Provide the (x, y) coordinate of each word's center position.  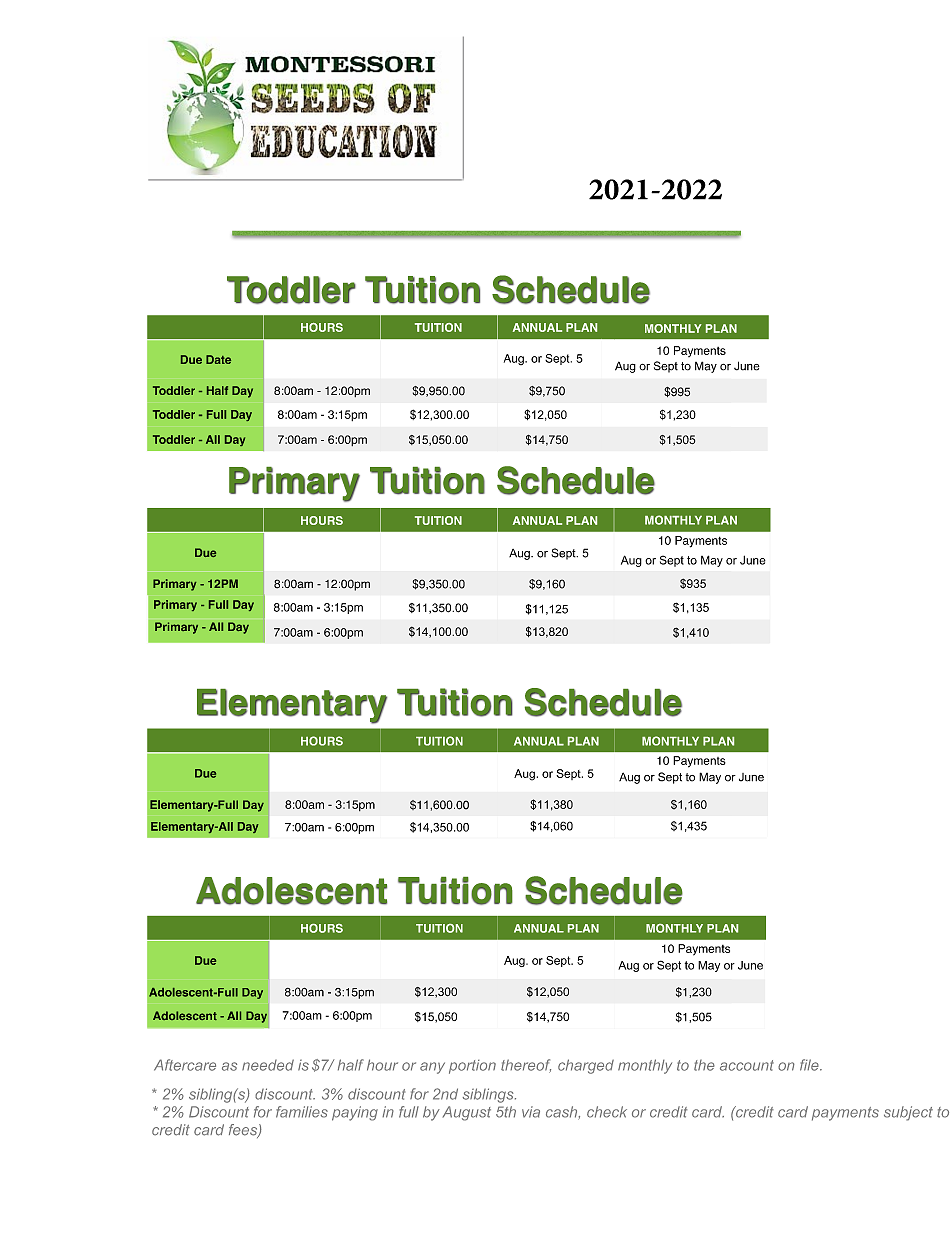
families (302, 1112)
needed (268, 1065)
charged (586, 1066)
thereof (526, 1066)
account (747, 1065)
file (810, 1065)
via (531, 1112)
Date (218, 359)
